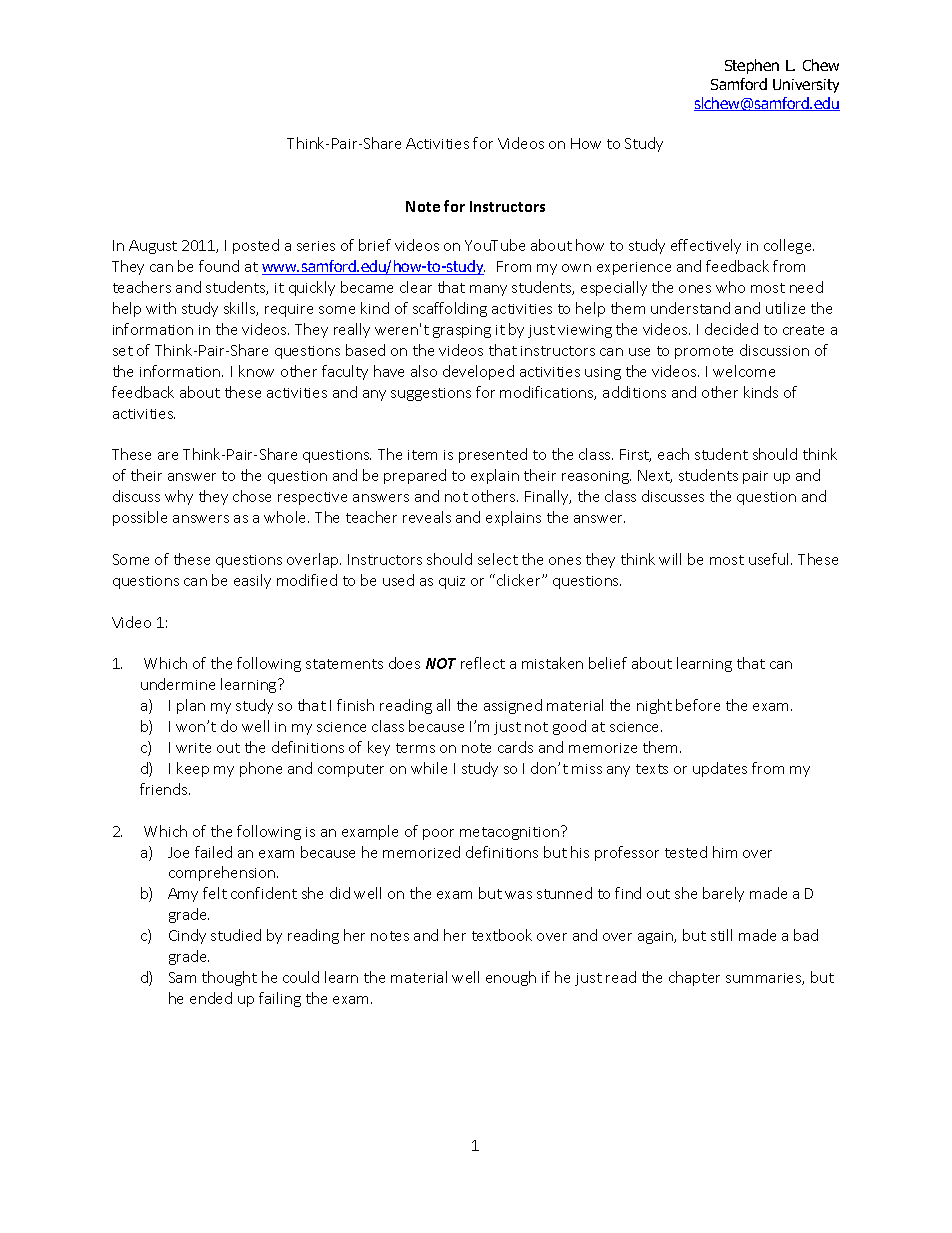  I want to click on know, so click(256, 371).
